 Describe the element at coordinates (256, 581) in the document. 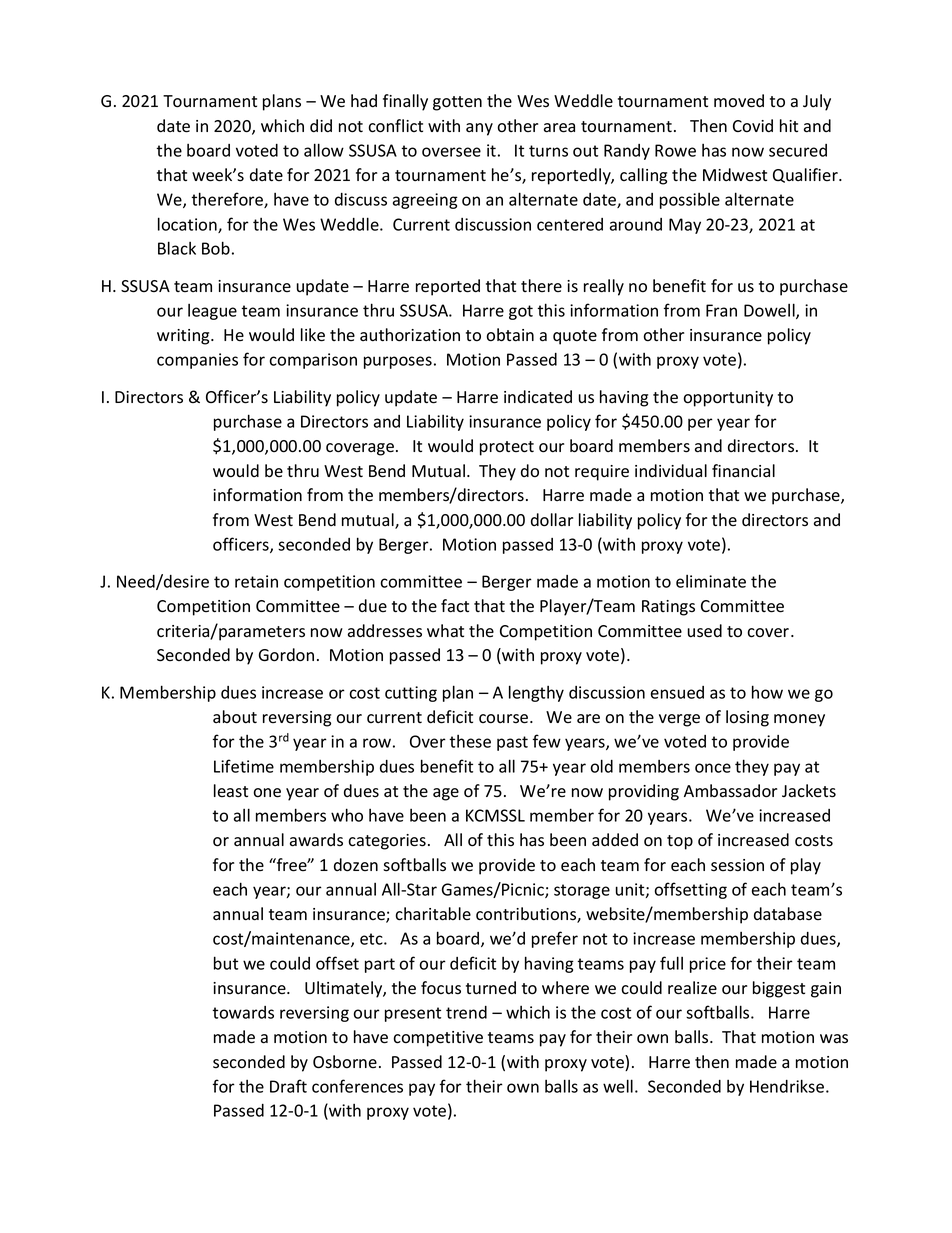

I see `retain` at that location.
